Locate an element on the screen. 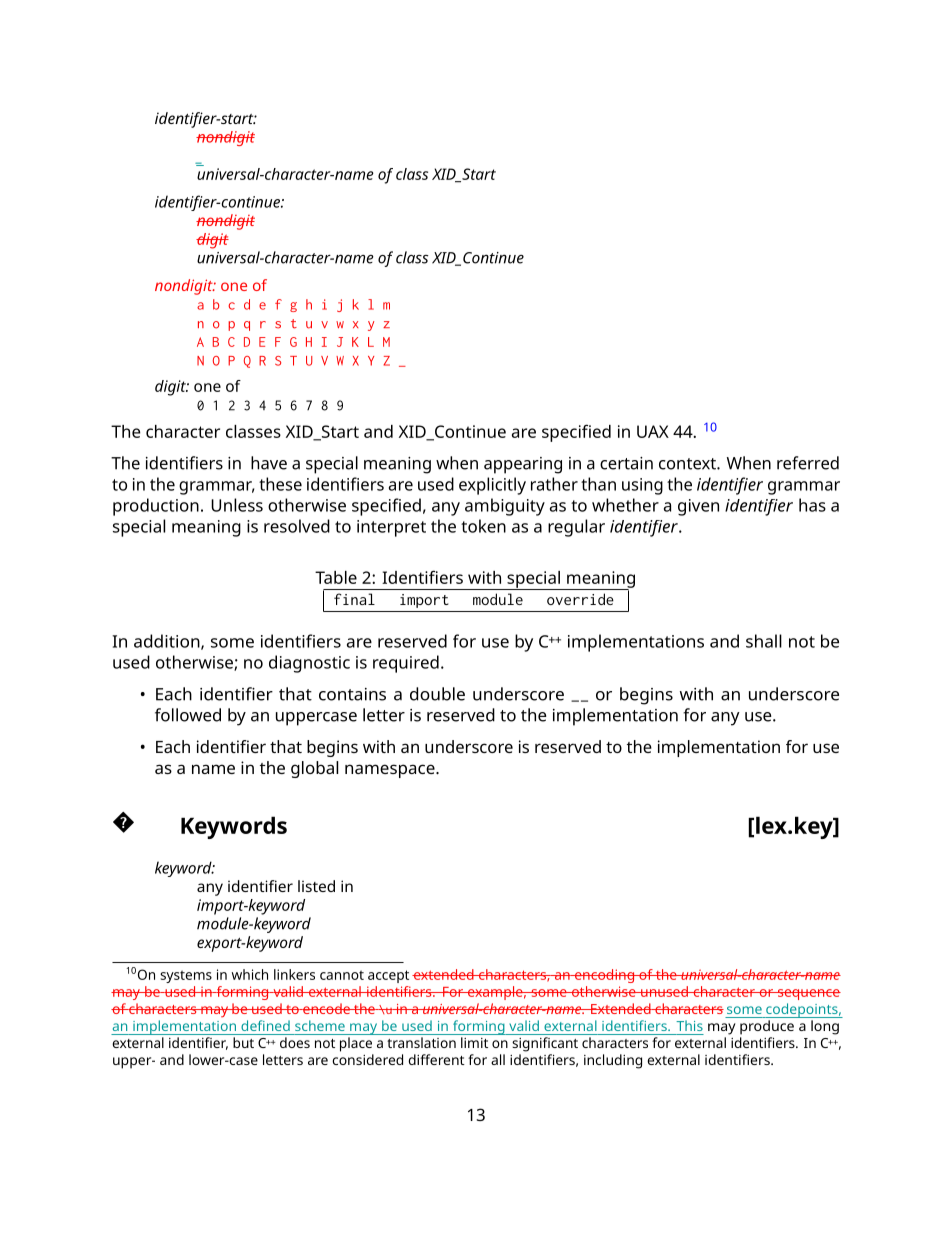 Image resolution: width=952 pixels, height=1233 pixels. explicitly is located at coordinates (492, 486).
